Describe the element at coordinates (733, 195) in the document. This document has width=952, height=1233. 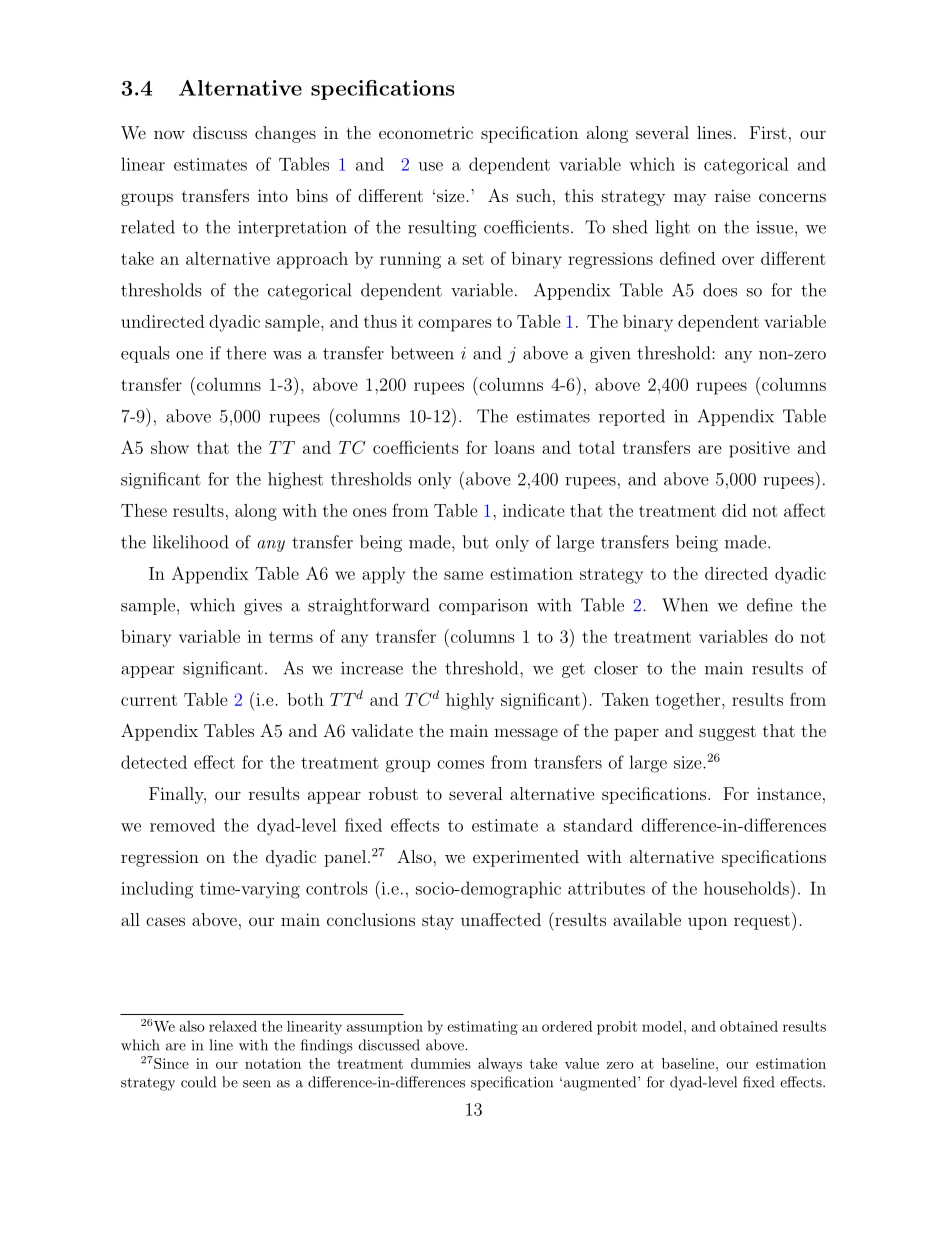
I see `raise` at that location.
